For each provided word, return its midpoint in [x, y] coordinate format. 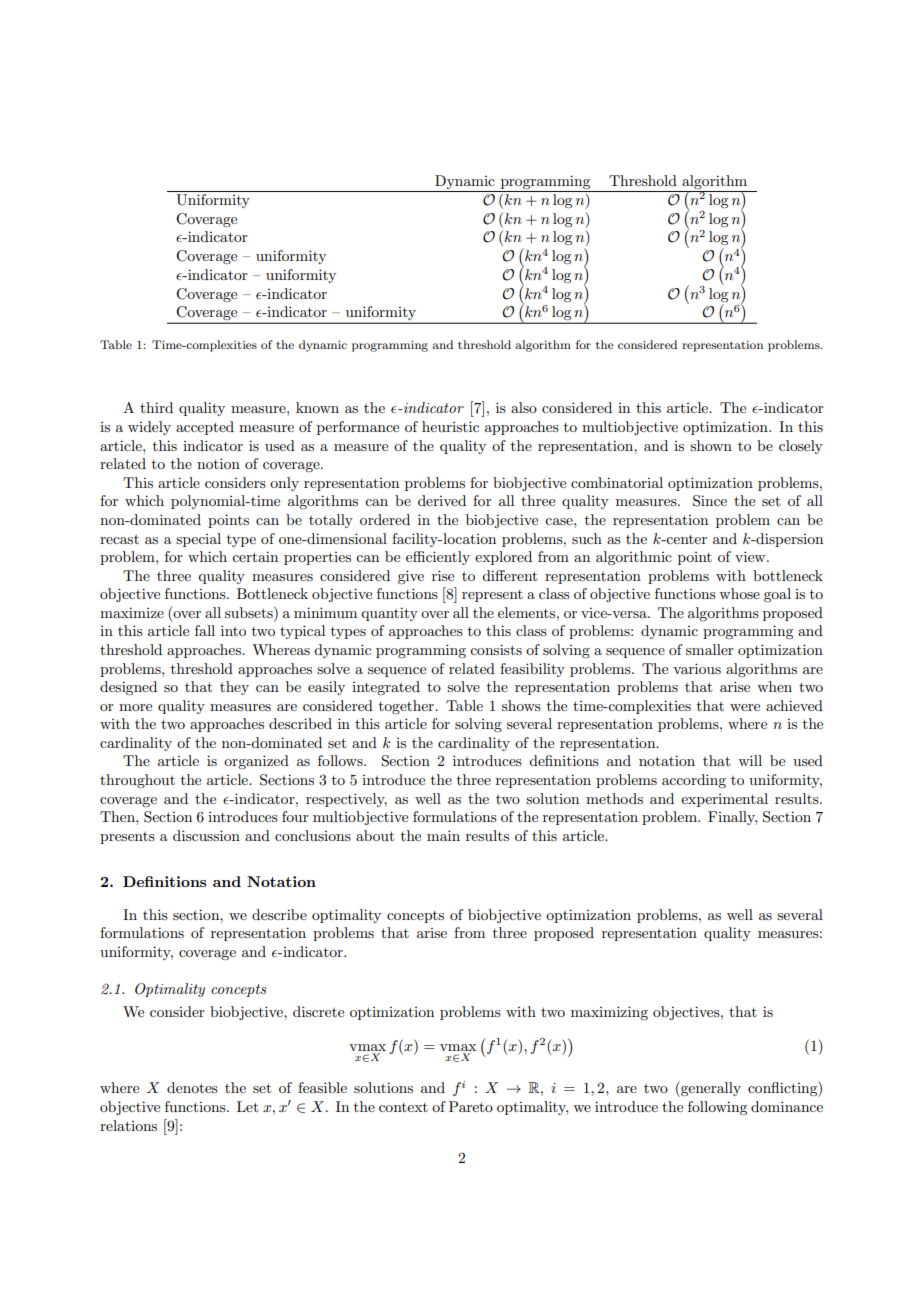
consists [496, 649]
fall [205, 630]
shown [711, 445]
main [443, 835]
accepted [205, 428]
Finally [732, 818]
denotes [192, 1087]
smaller [710, 649]
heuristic [450, 426]
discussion [206, 835]
